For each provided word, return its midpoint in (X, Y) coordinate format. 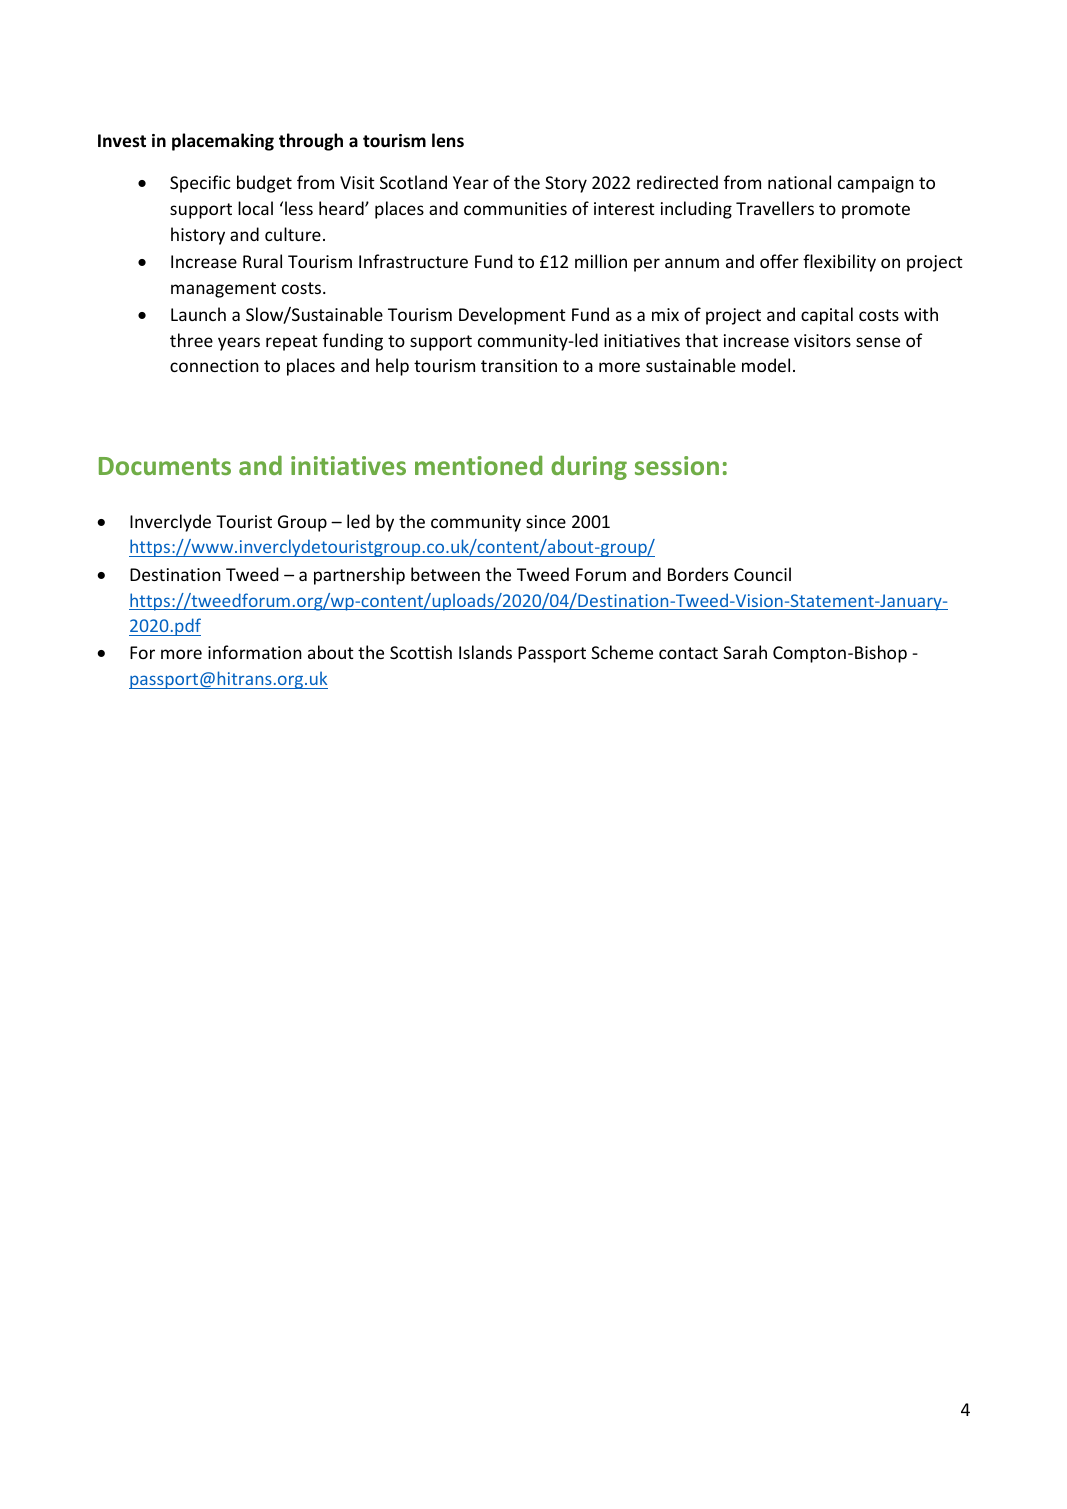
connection (214, 365)
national (799, 182)
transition (519, 365)
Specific (200, 184)
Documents (165, 466)
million (601, 261)
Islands (485, 652)
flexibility (839, 263)
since (546, 521)
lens (448, 140)
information (255, 652)
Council (762, 574)
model (766, 365)
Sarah (745, 652)
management (223, 290)
